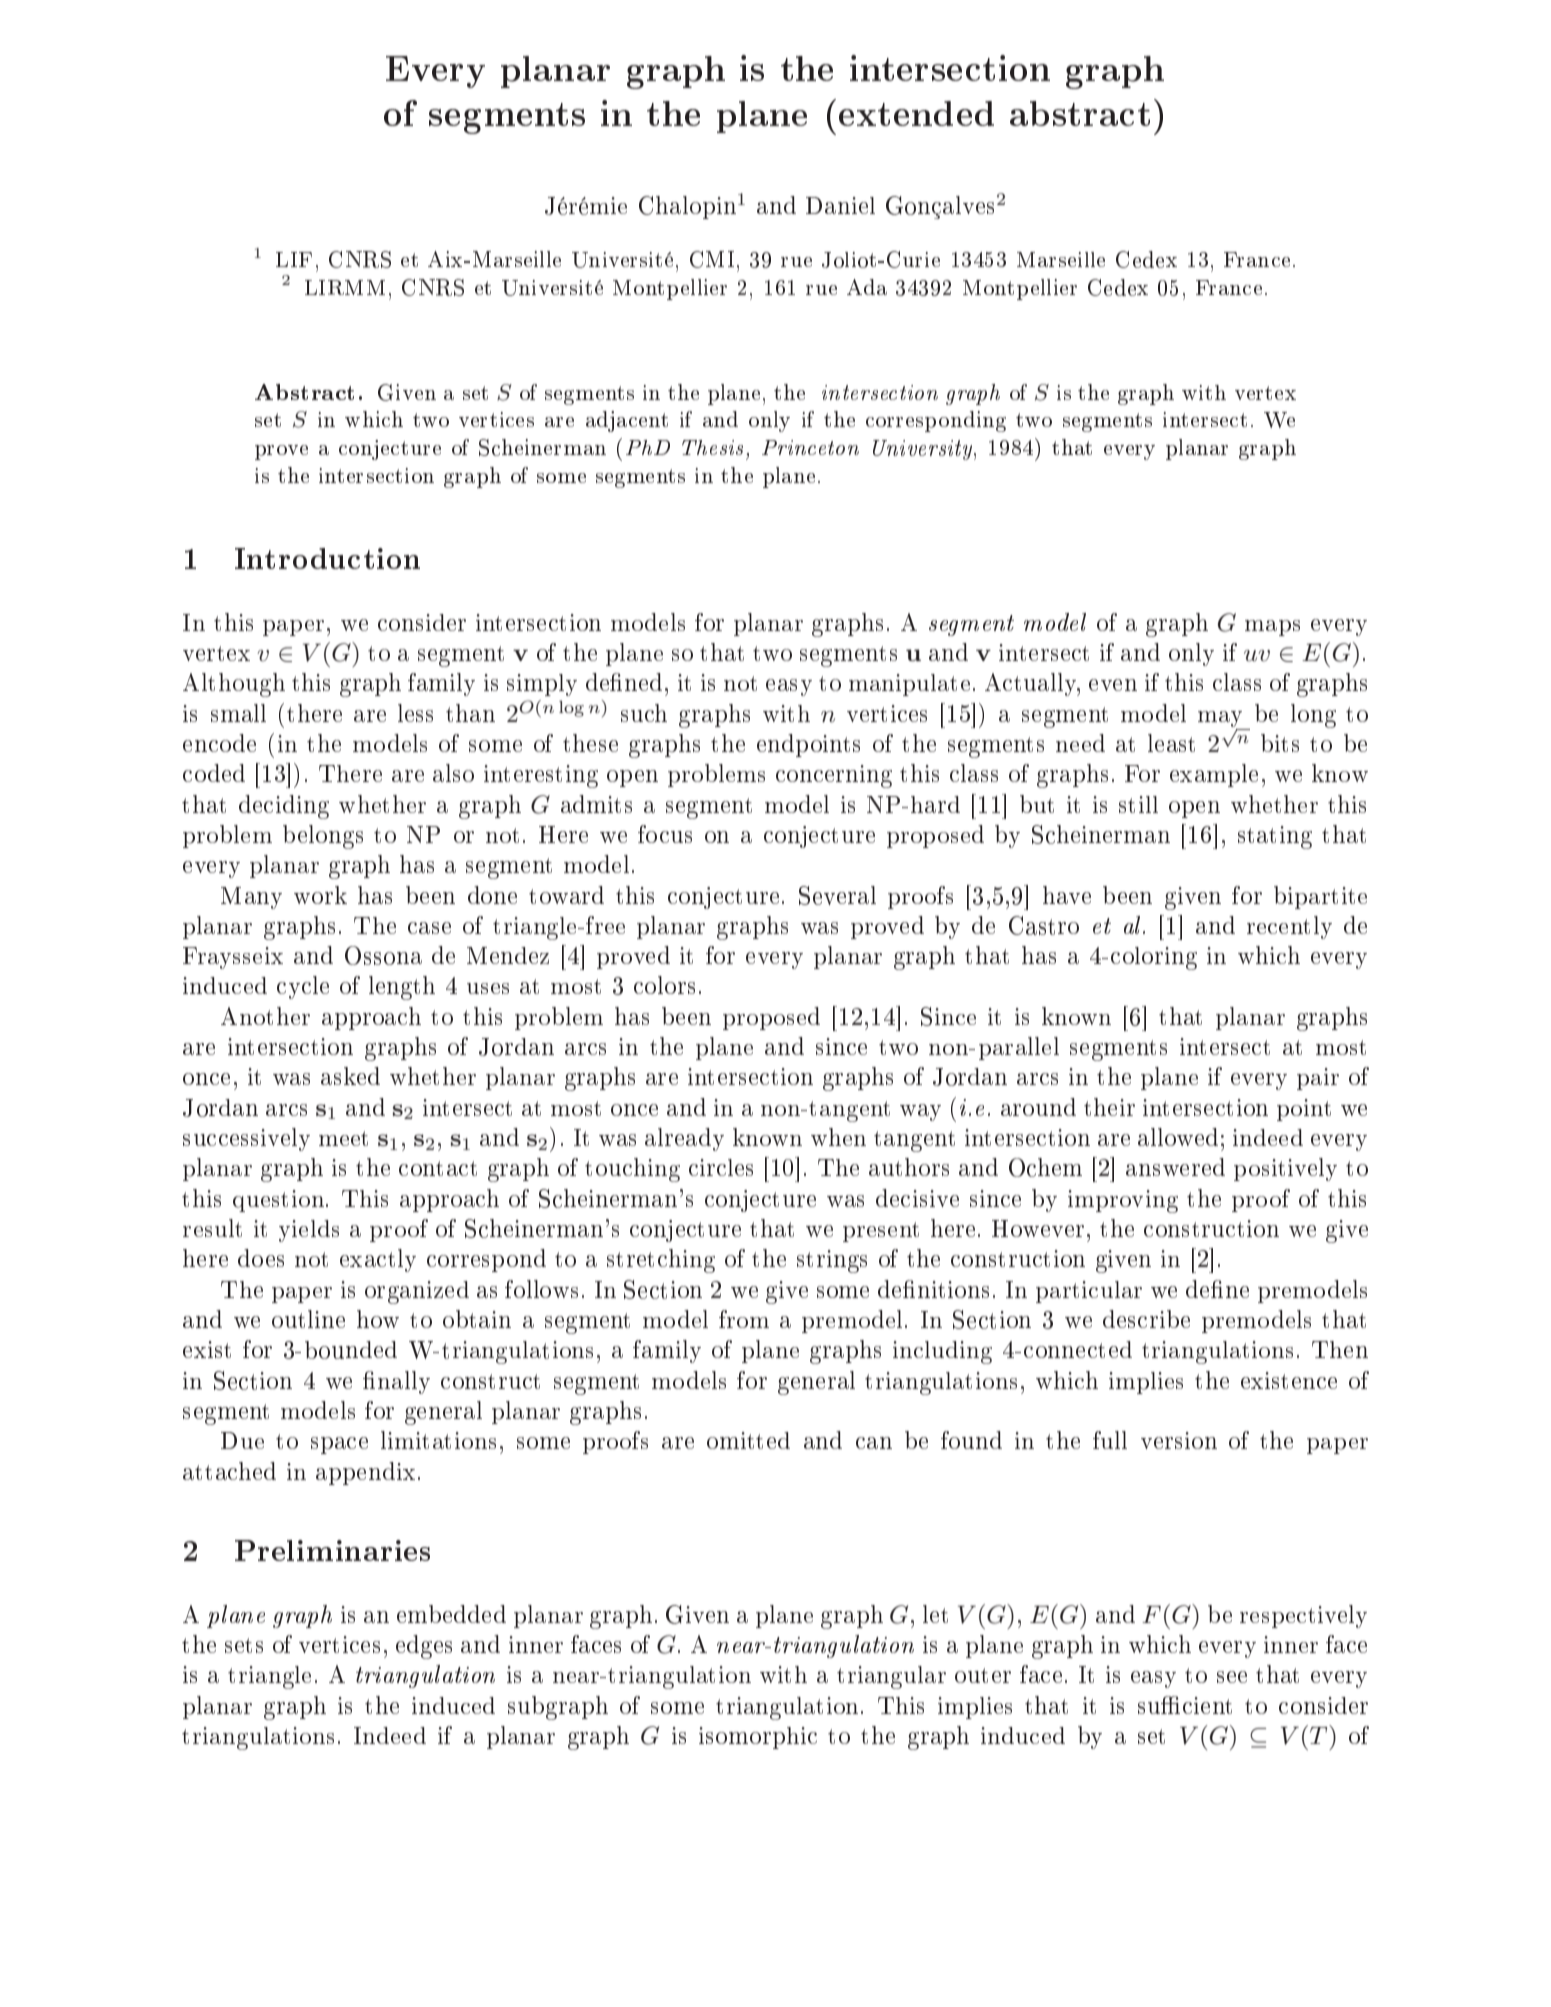 The width and height of the screenshot is (1551, 2007). What do you see at coordinates (1123, 1201) in the screenshot?
I see `improving` at bounding box center [1123, 1201].
